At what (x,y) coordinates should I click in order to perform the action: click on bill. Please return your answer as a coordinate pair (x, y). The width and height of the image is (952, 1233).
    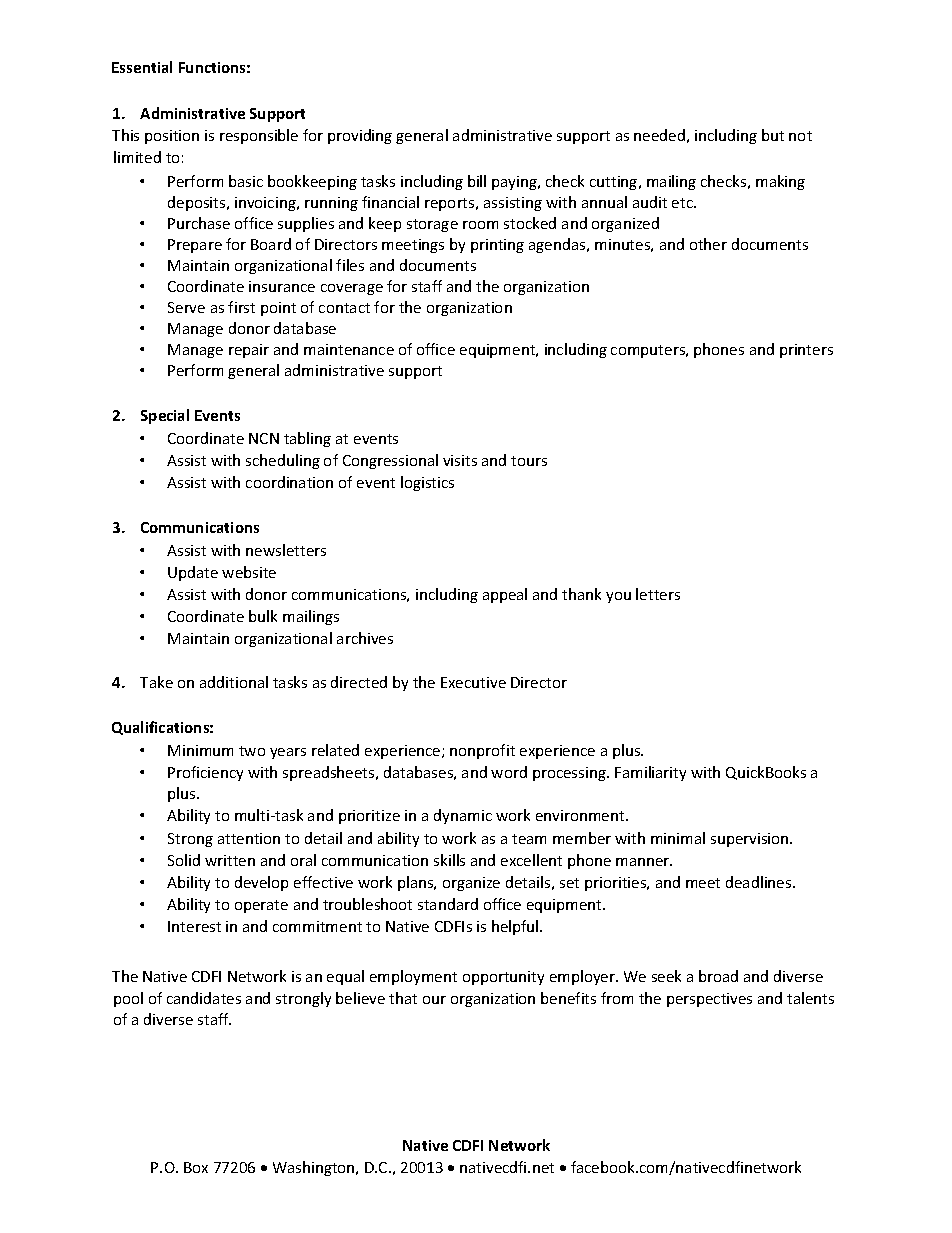
    Looking at the image, I should click on (477, 181).
